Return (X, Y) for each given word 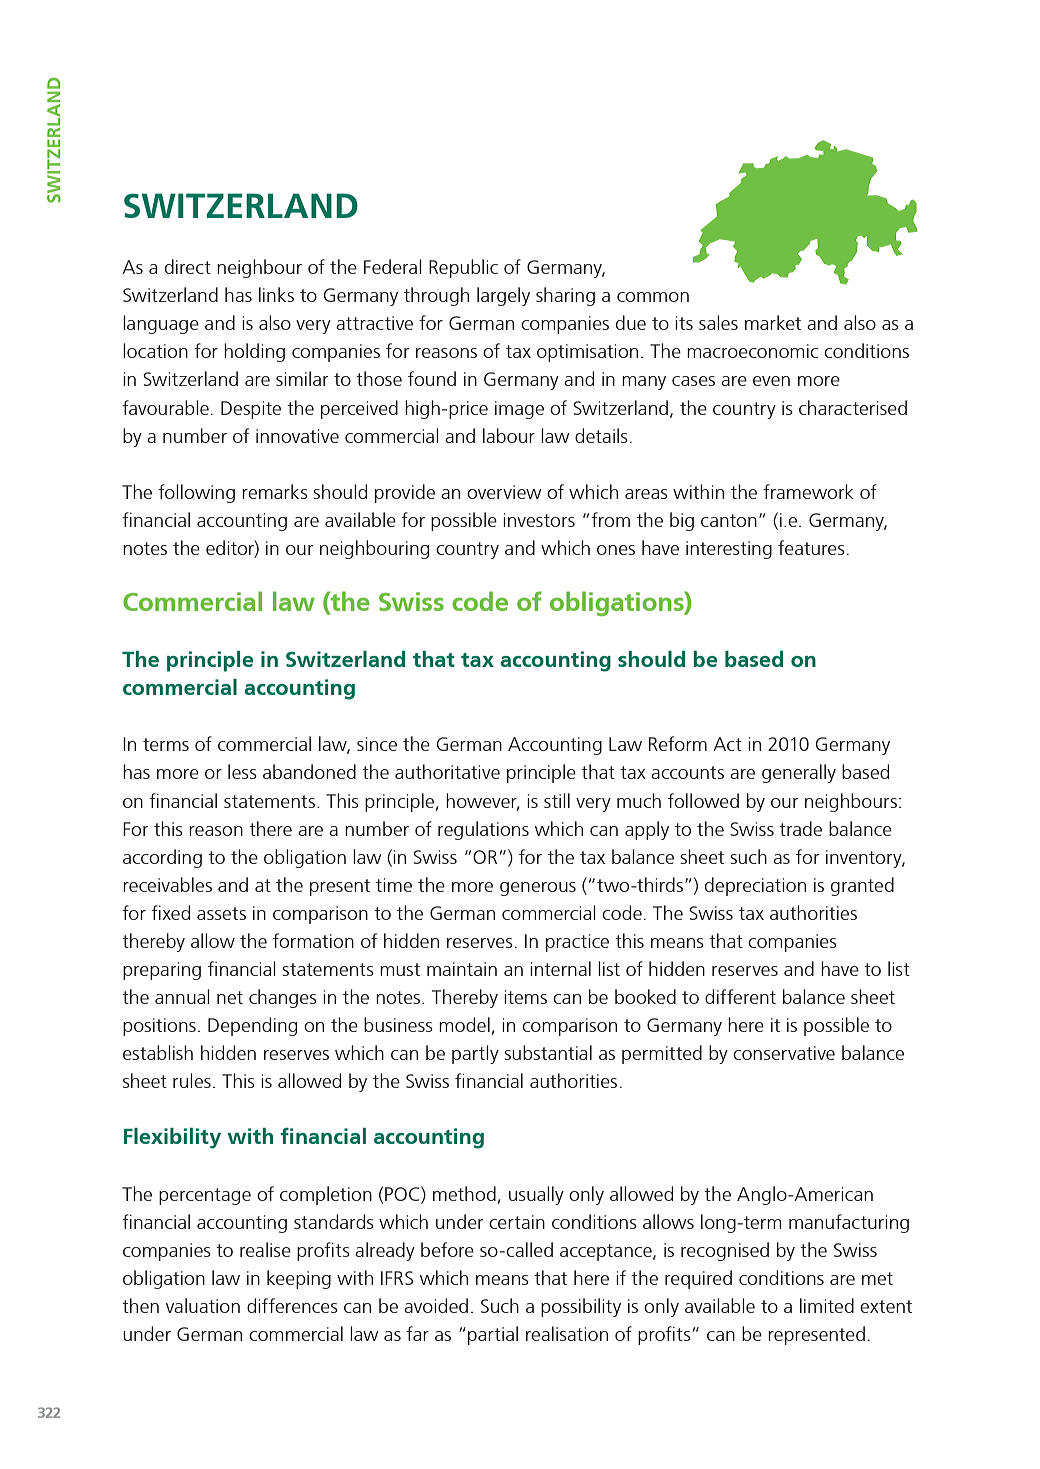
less (242, 771)
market (773, 322)
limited (827, 1305)
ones (616, 550)
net (230, 997)
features (811, 547)
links (276, 294)
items (525, 997)
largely (503, 296)
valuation (203, 1305)
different (740, 996)
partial (493, 1335)
